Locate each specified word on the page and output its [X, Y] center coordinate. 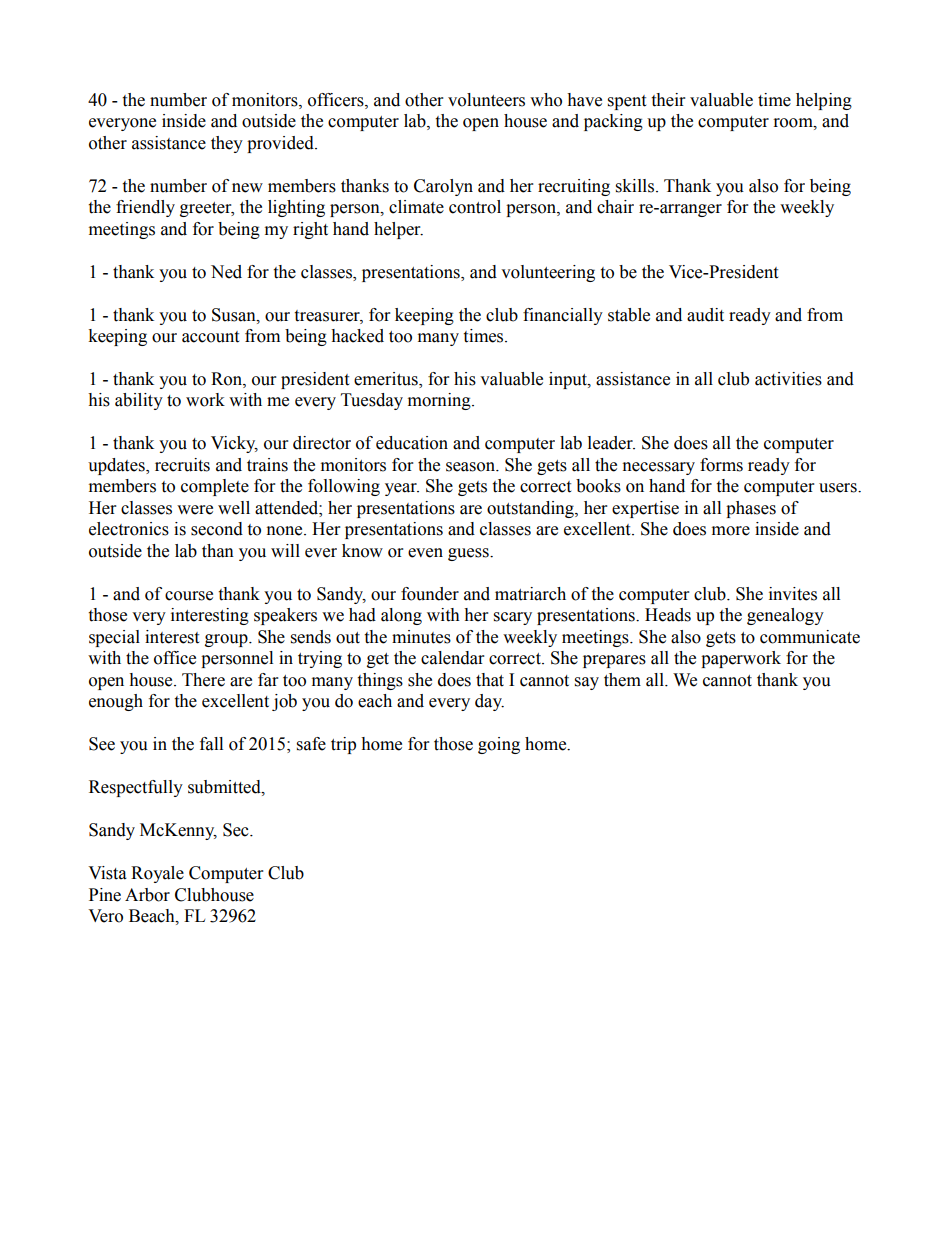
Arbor [147, 895]
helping [824, 101]
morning [440, 401]
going [499, 745]
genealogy [785, 616]
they [227, 144]
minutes [421, 637]
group [227, 640]
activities [788, 379]
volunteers [486, 100]
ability [139, 401]
